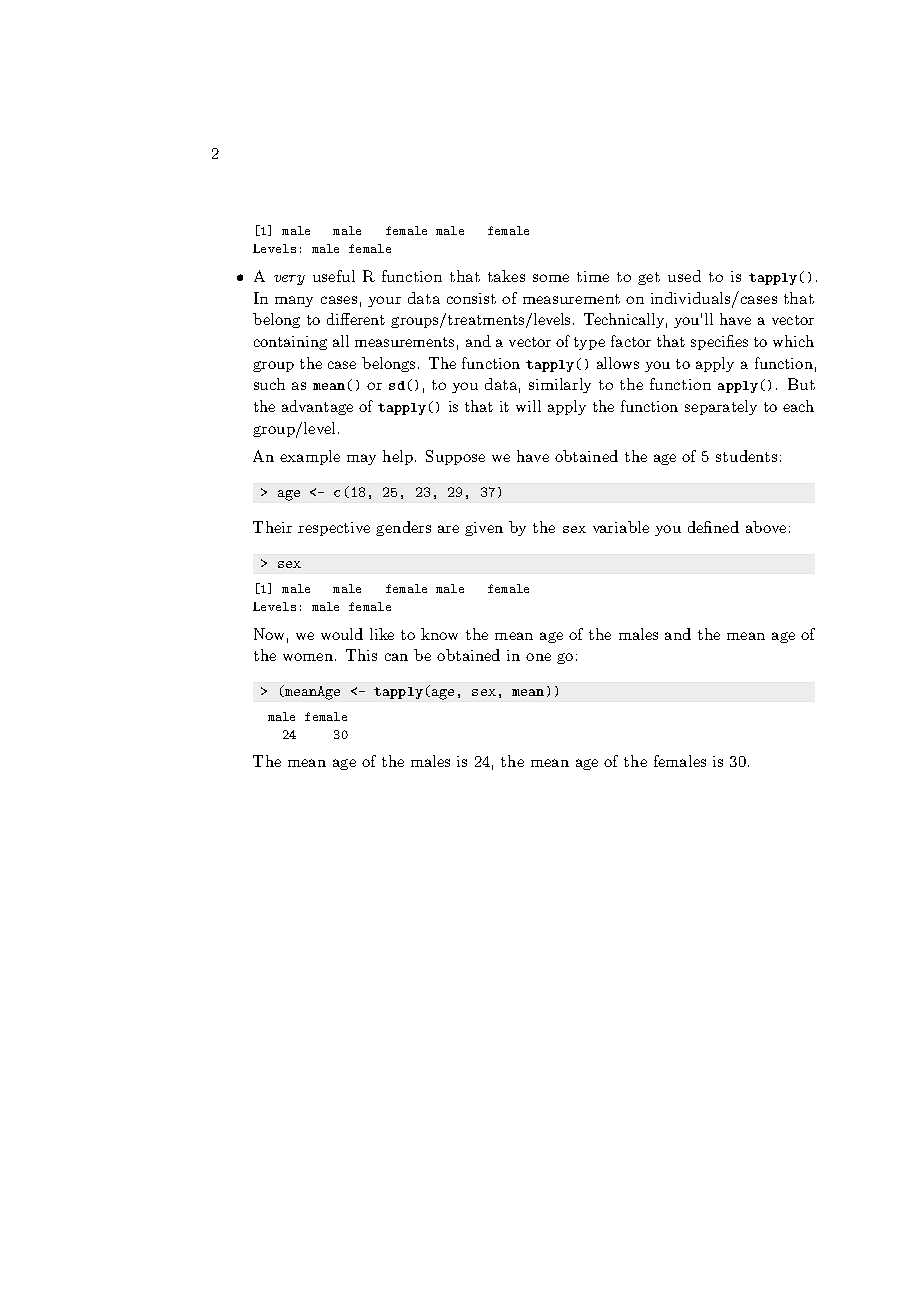 The image size is (924, 1308). Describe the element at coordinates (684, 276) in the image. I see `used` at that location.
